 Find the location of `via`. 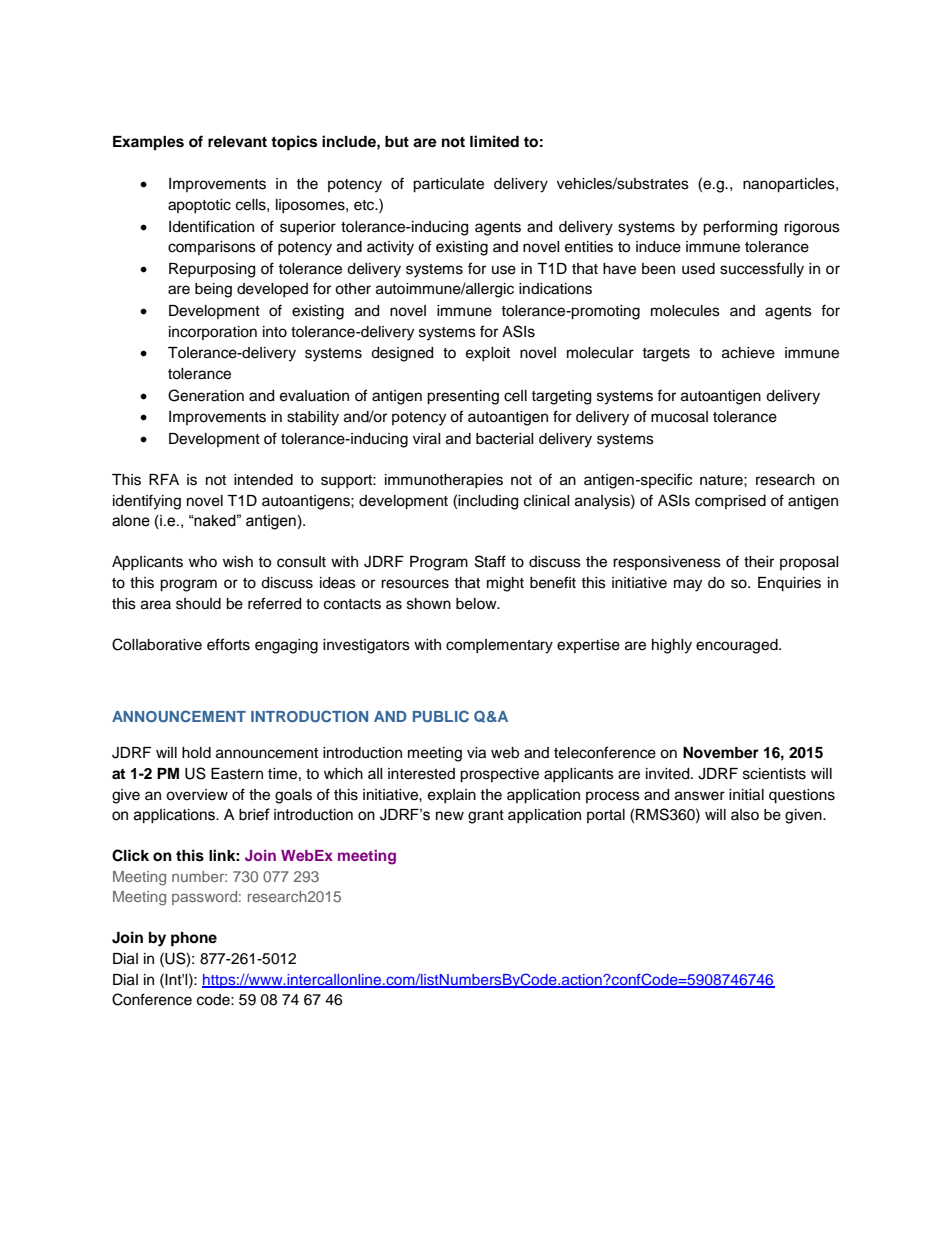

via is located at coordinates (476, 753).
